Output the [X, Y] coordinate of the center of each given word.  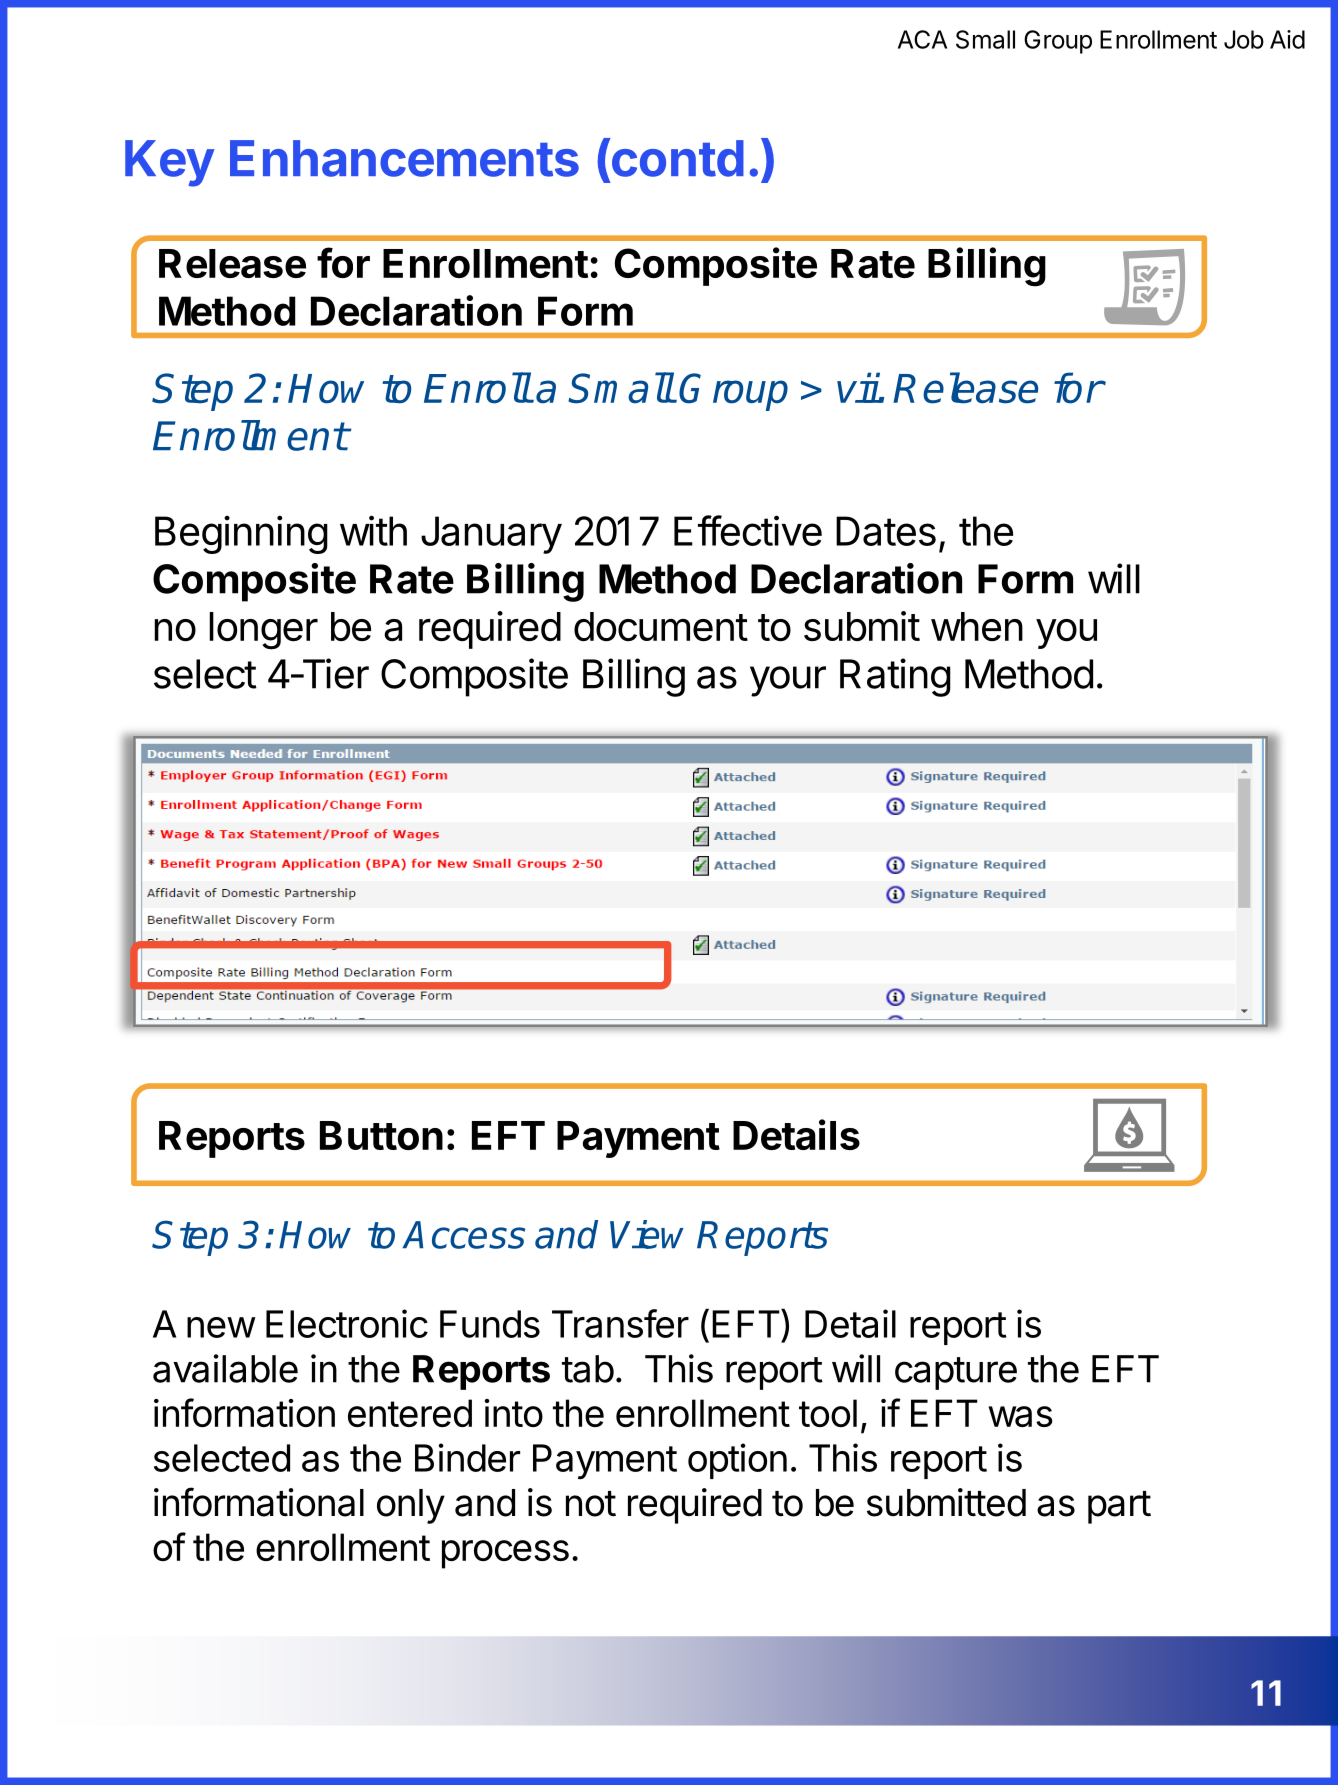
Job [1244, 39]
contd [676, 157]
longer [263, 631]
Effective [748, 530]
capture [956, 1373]
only [411, 1506]
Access [463, 1235]
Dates [886, 531]
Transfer [620, 1323]
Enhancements [404, 158]
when [977, 626]
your [788, 681]
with [373, 530]
